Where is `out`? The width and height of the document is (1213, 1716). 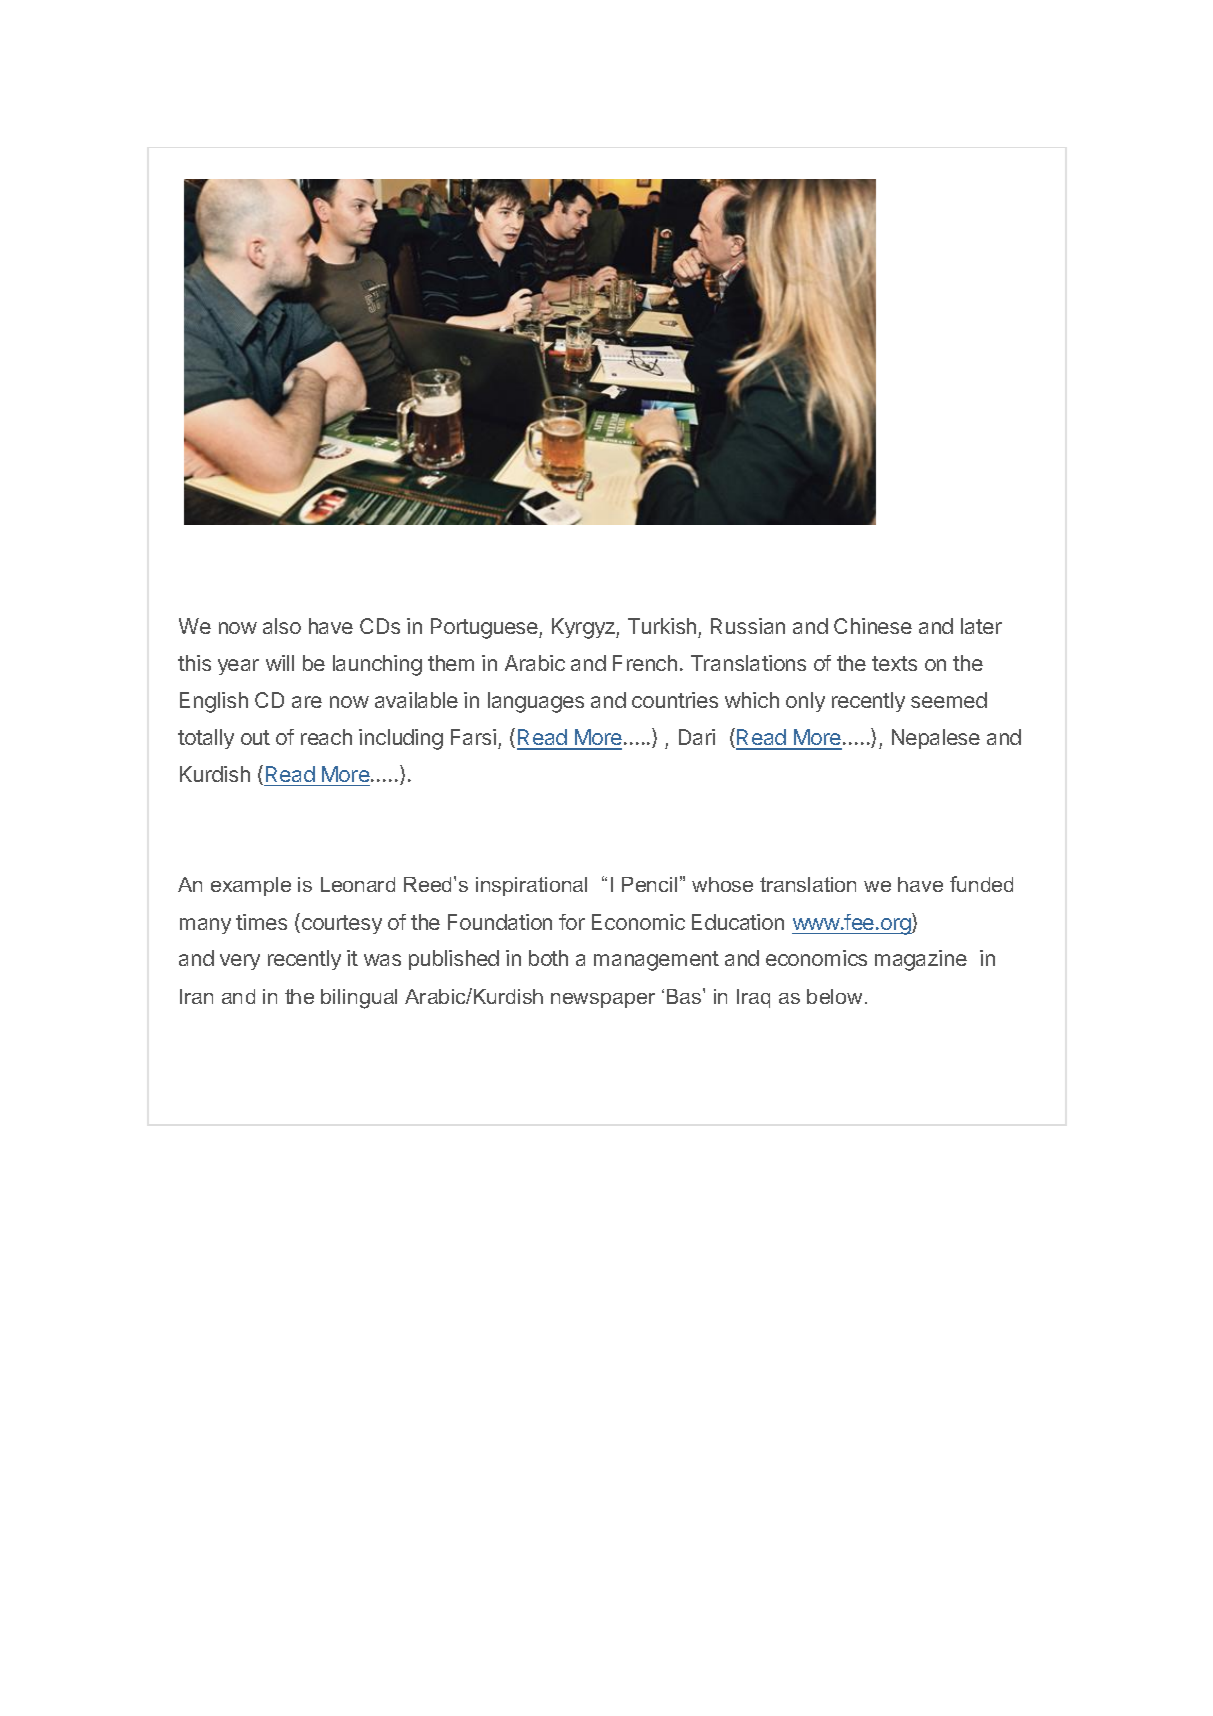 out is located at coordinates (255, 737).
